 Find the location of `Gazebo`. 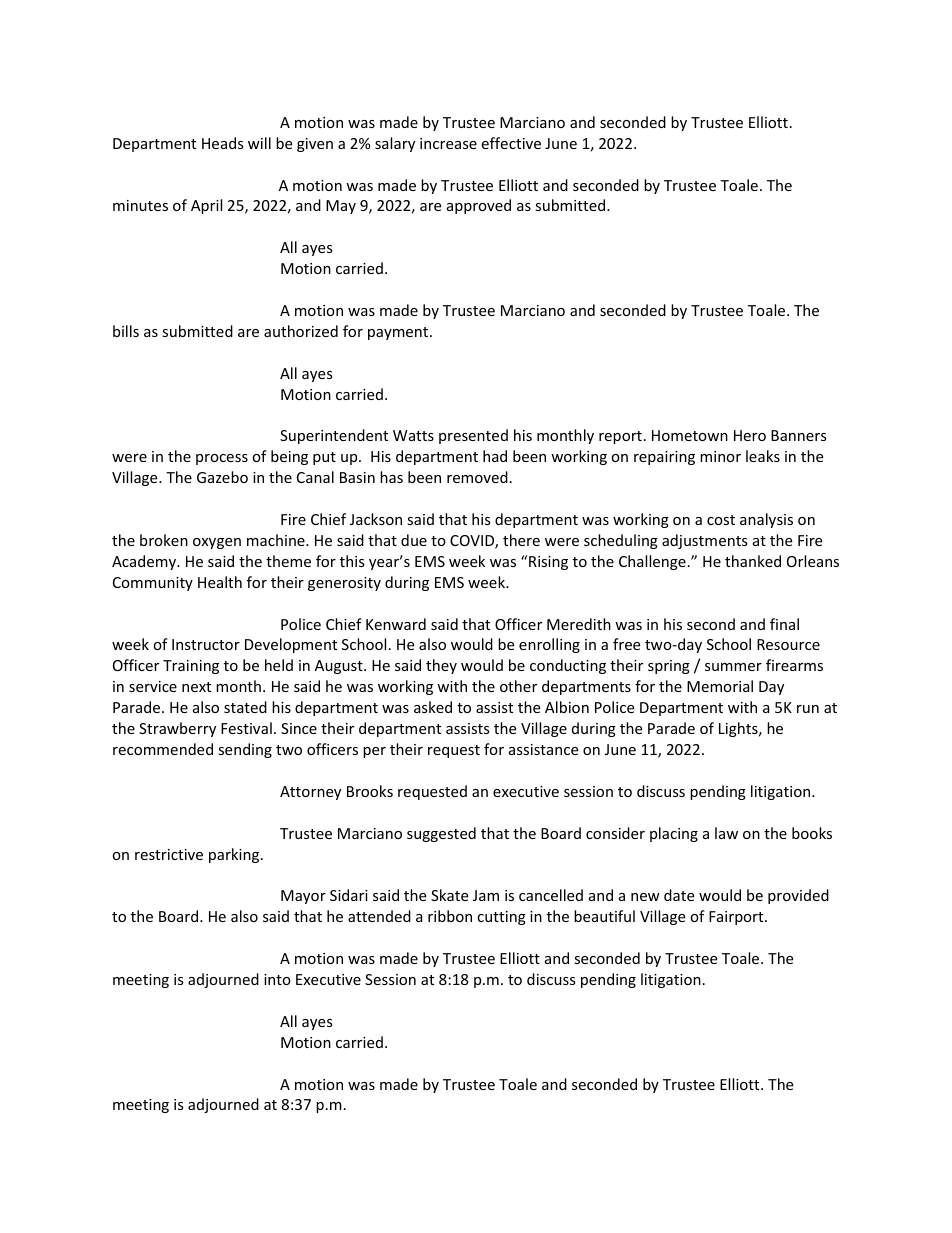

Gazebo is located at coordinates (222, 477).
